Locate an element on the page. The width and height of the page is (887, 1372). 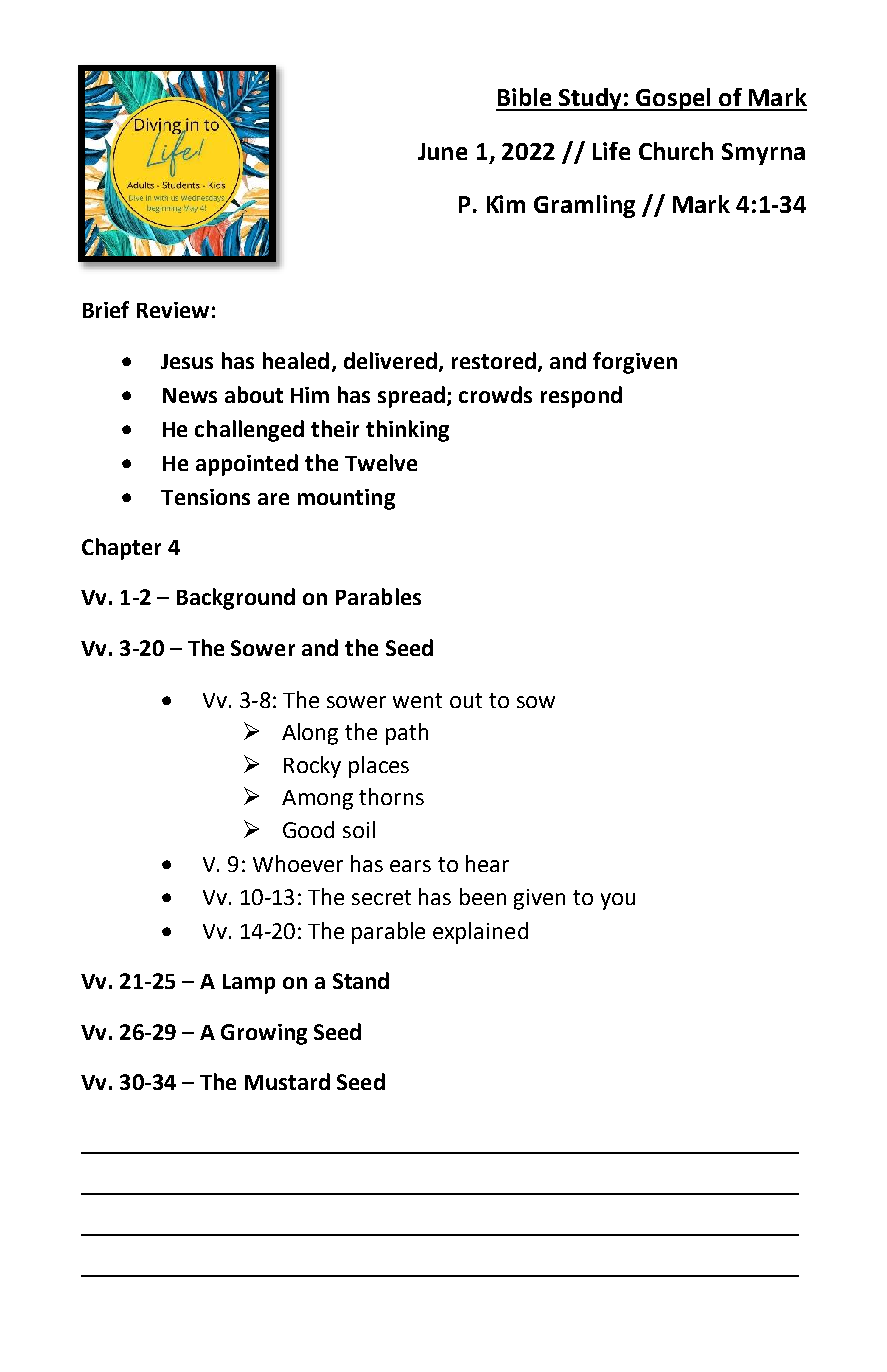
Review is located at coordinates (173, 310).
